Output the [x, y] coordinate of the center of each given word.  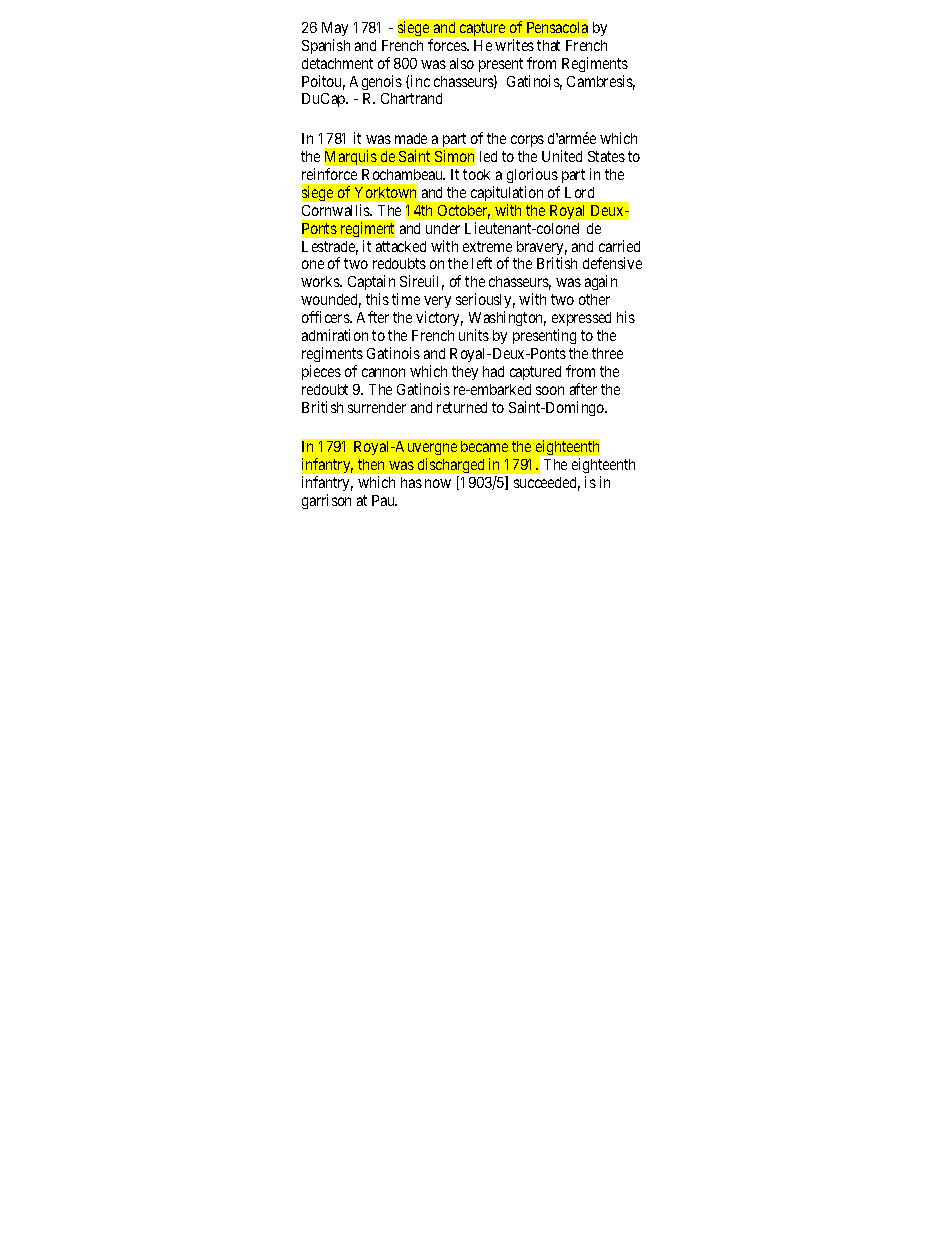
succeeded [547, 484]
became [484, 446]
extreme [487, 246]
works [321, 281]
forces [448, 45]
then [371, 464]
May [335, 29]
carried [619, 246]
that [548, 45]
